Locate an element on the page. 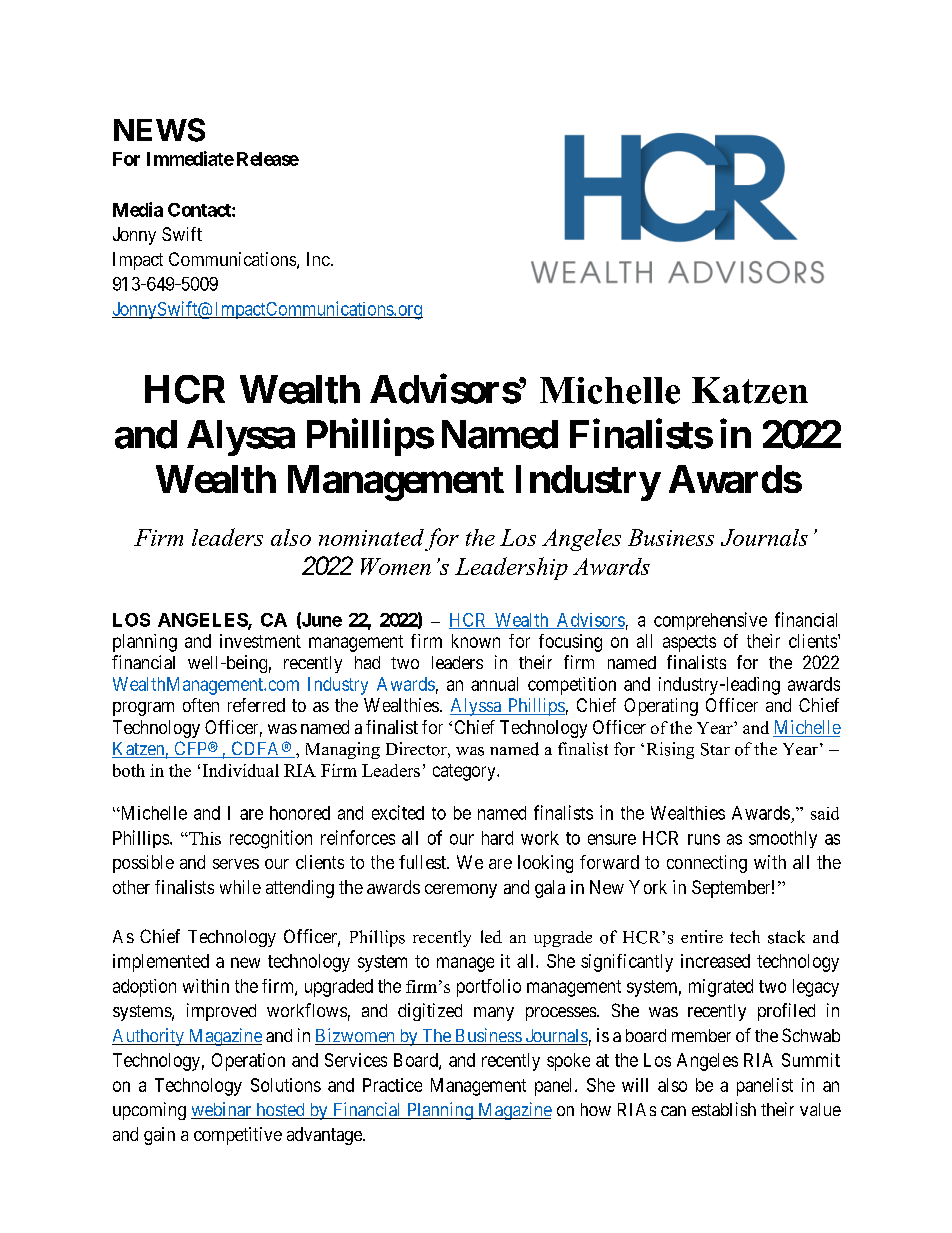 This document has height=1233, width=952. known is located at coordinates (476, 641).
